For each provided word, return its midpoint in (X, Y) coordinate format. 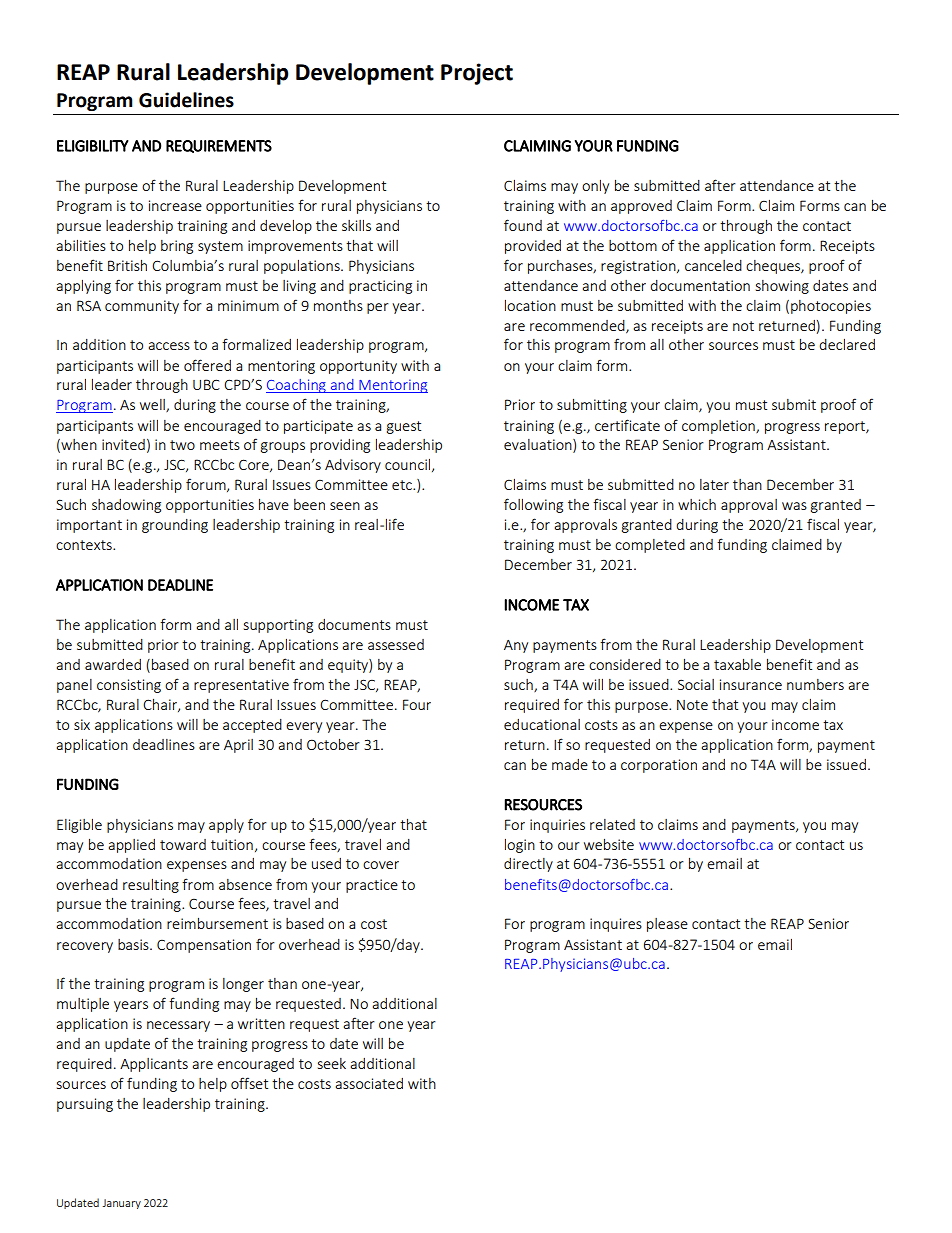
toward (183, 844)
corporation (659, 766)
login (520, 846)
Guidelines (186, 100)
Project (477, 74)
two (182, 445)
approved (641, 207)
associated (369, 1083)
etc (403, 485)
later (714, 484)
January (121, 1204)
